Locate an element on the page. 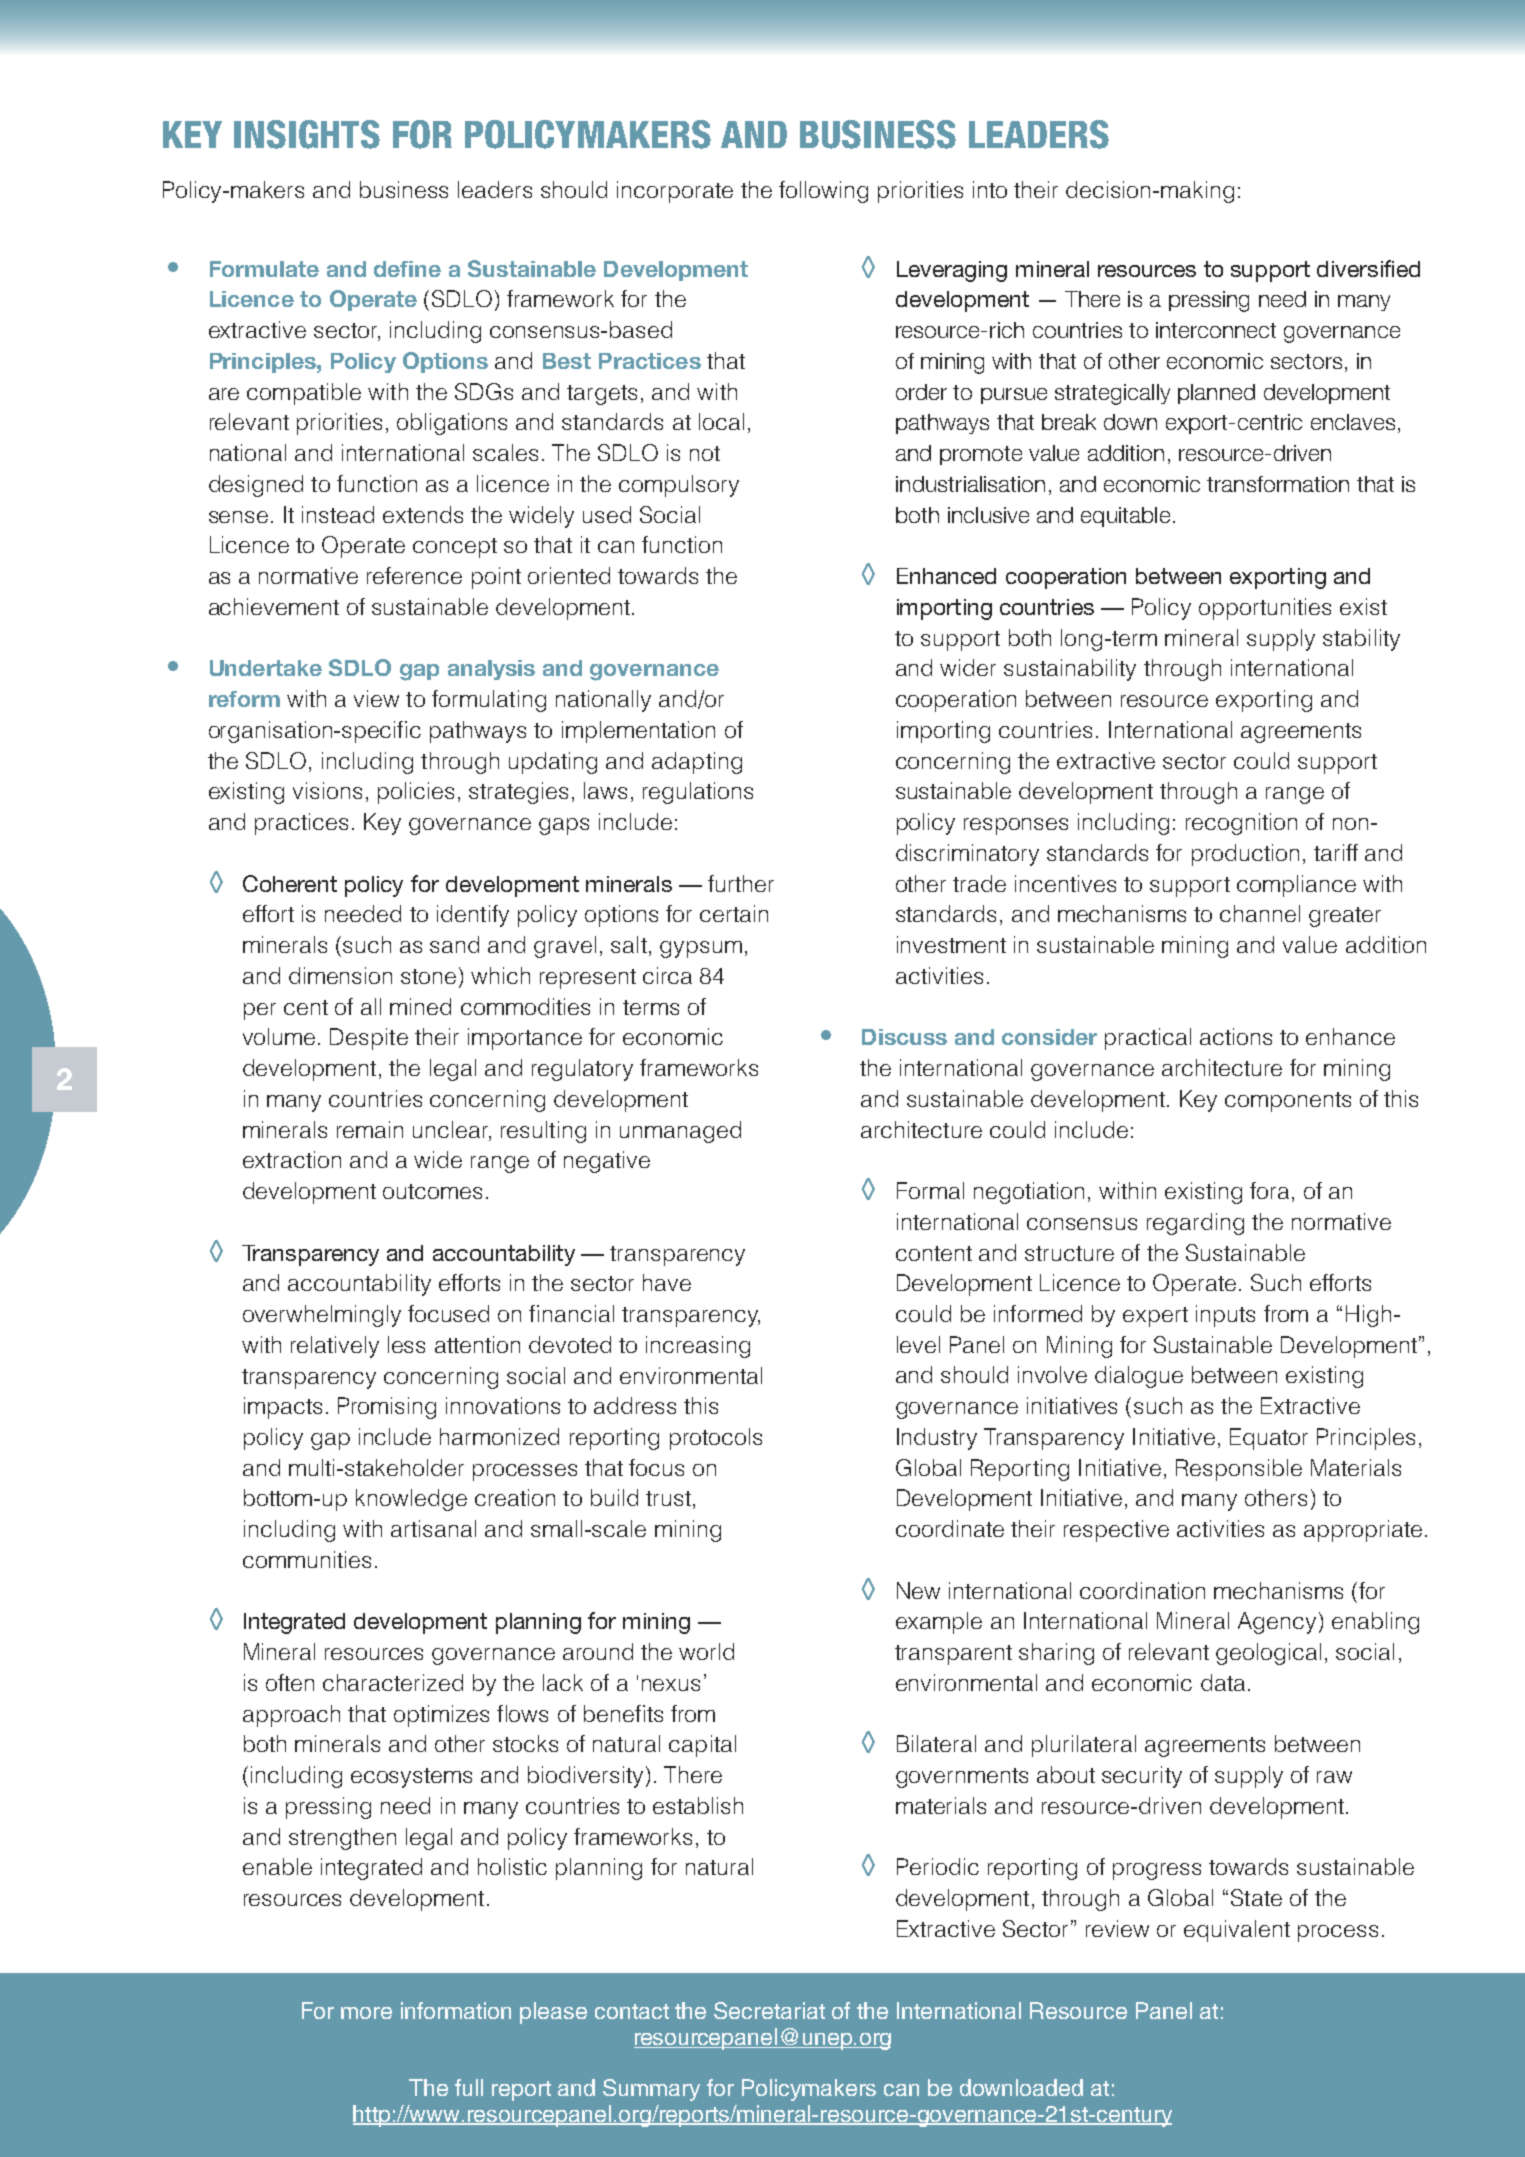 The height and width of the document is (2157, 1525). define is located at coordinates (407, 269).
